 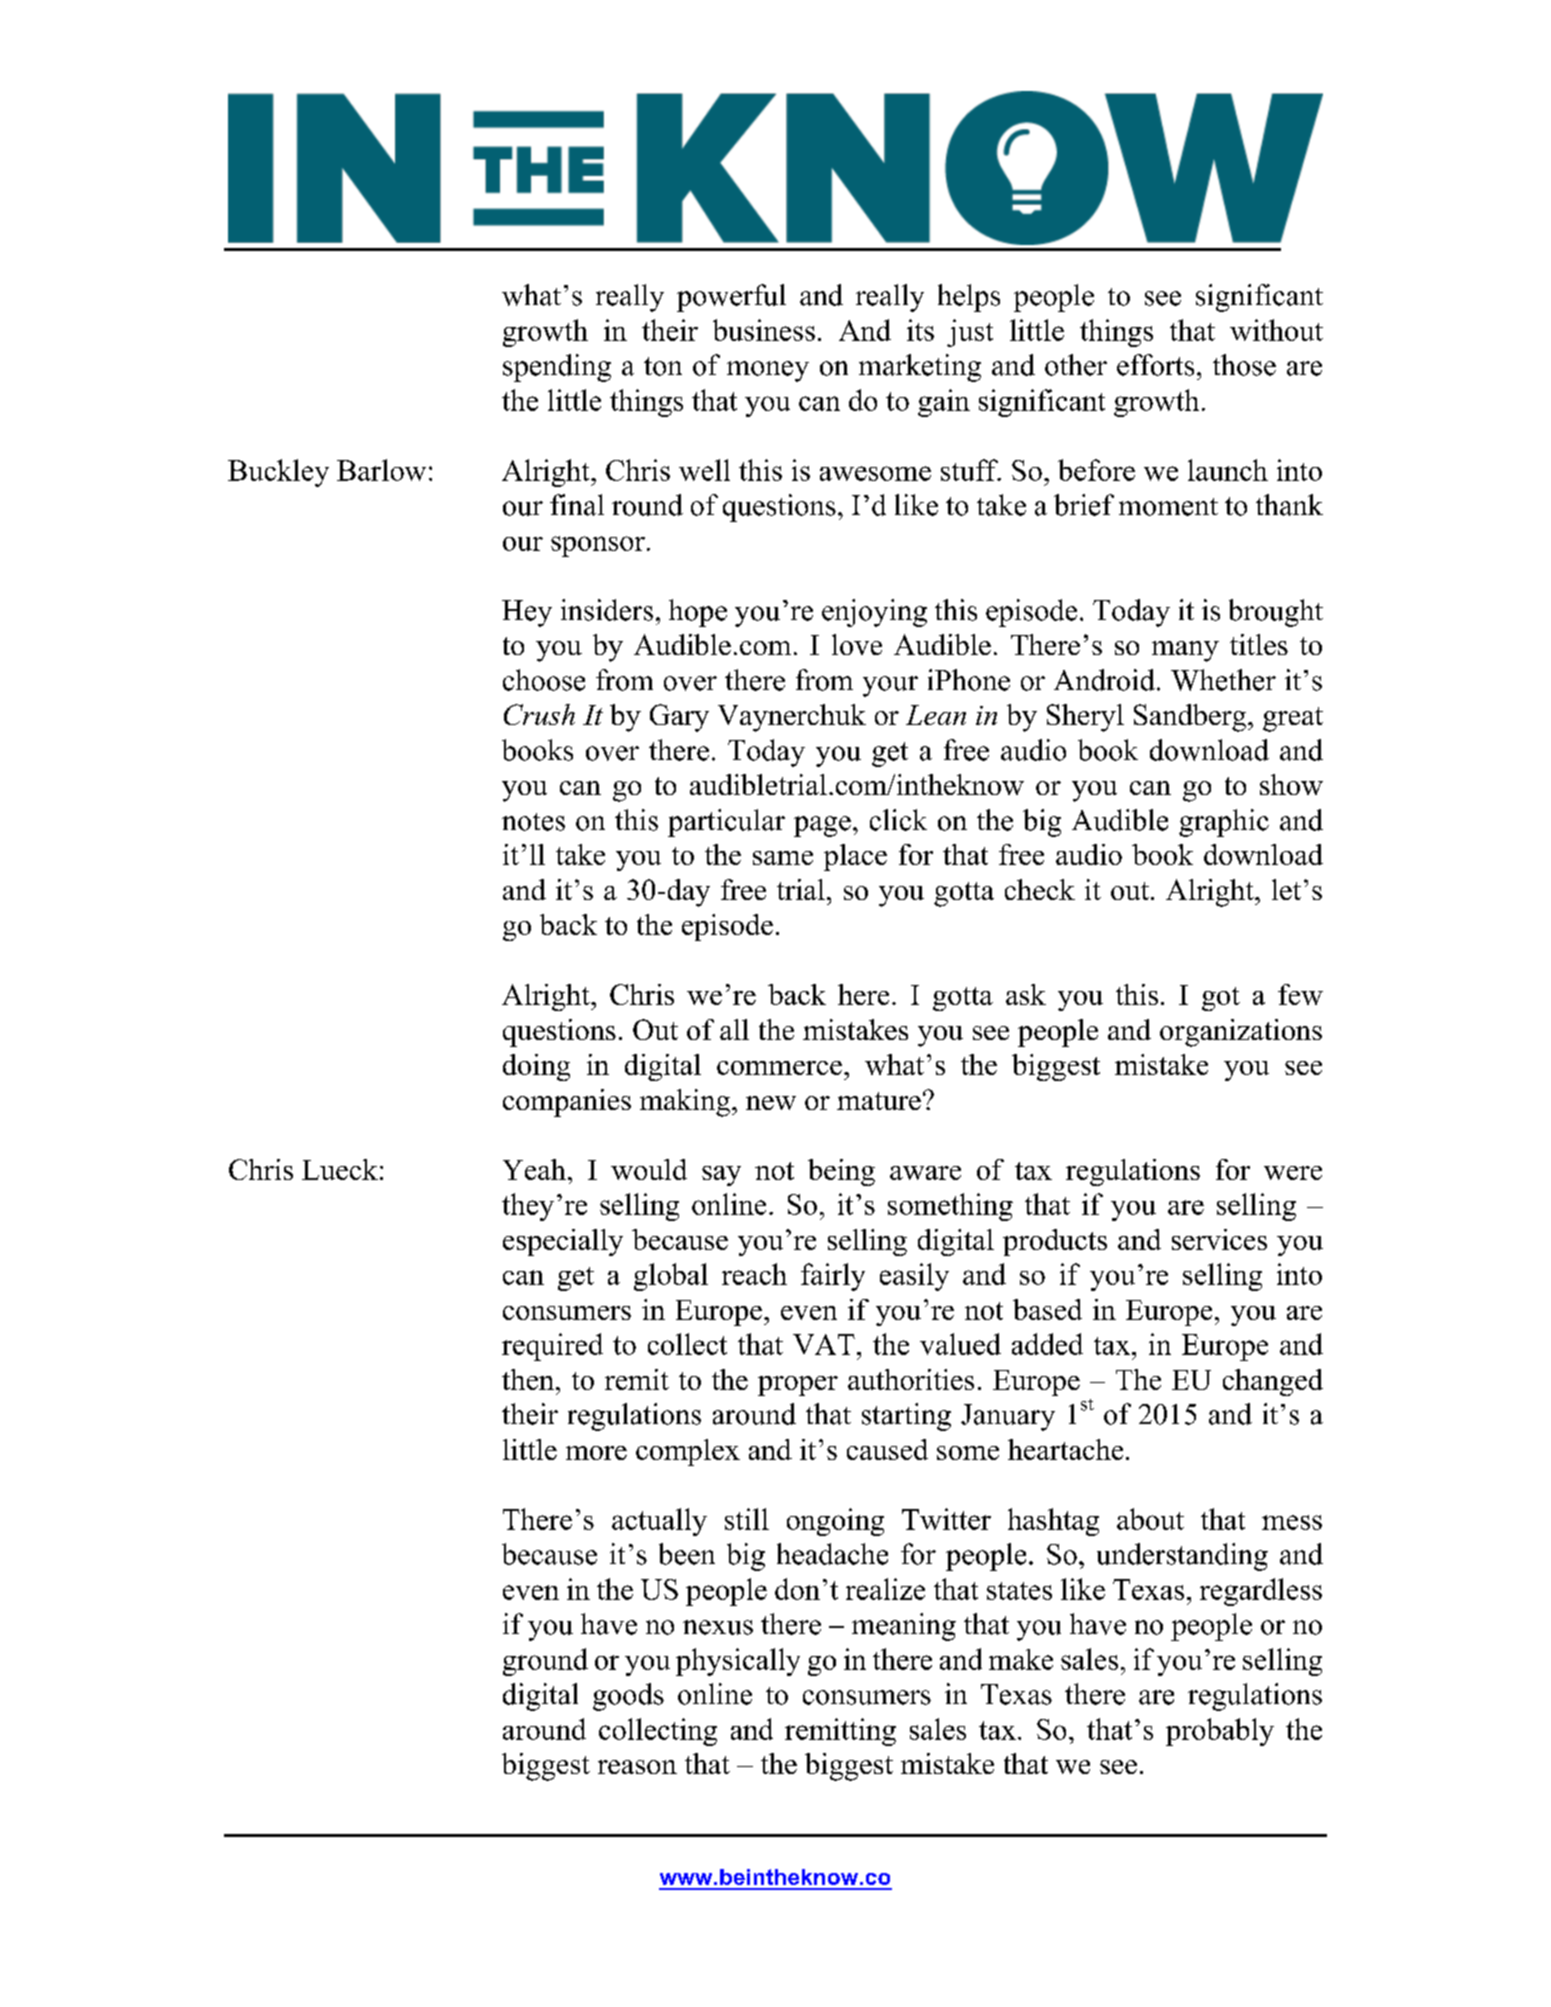 What do you see at coordinates (1219, 1239) in the page?
I see `services` at bounding box center [1219, 1239].
